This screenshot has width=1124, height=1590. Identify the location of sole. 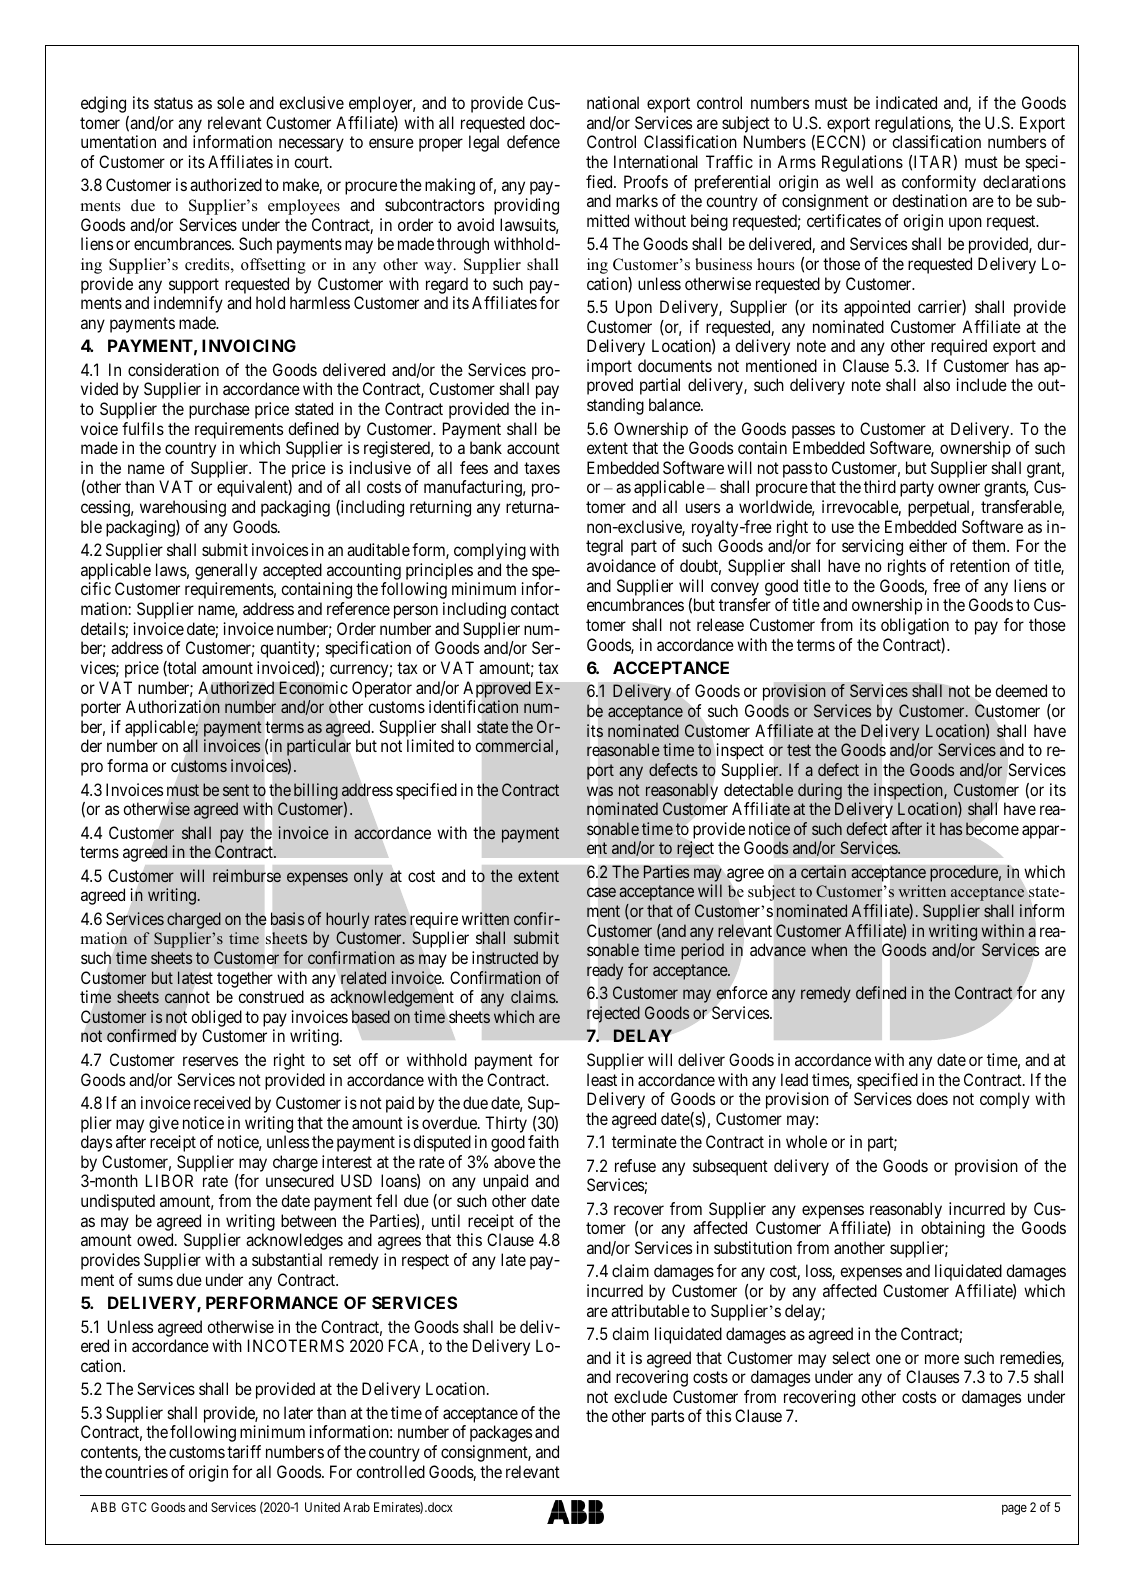
(231, 102).
